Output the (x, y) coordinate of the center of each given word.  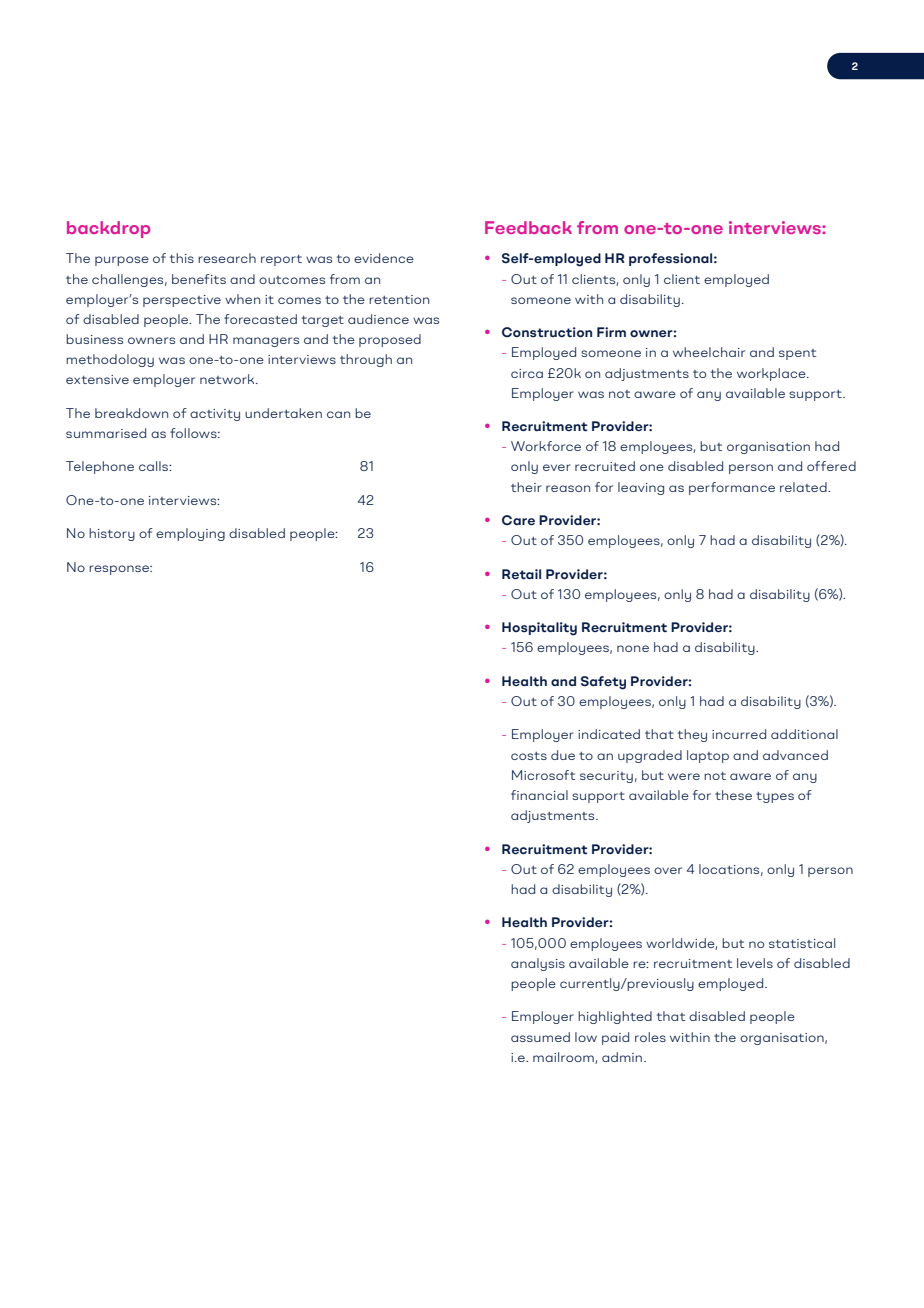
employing (190, 534)
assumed (540, 1037)
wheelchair (709, 352)
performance (732, 488)
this (182, 258)
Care (518, 520)
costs (529, 756)
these (733, 795)
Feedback (528, 227)
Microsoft (543, 775)
